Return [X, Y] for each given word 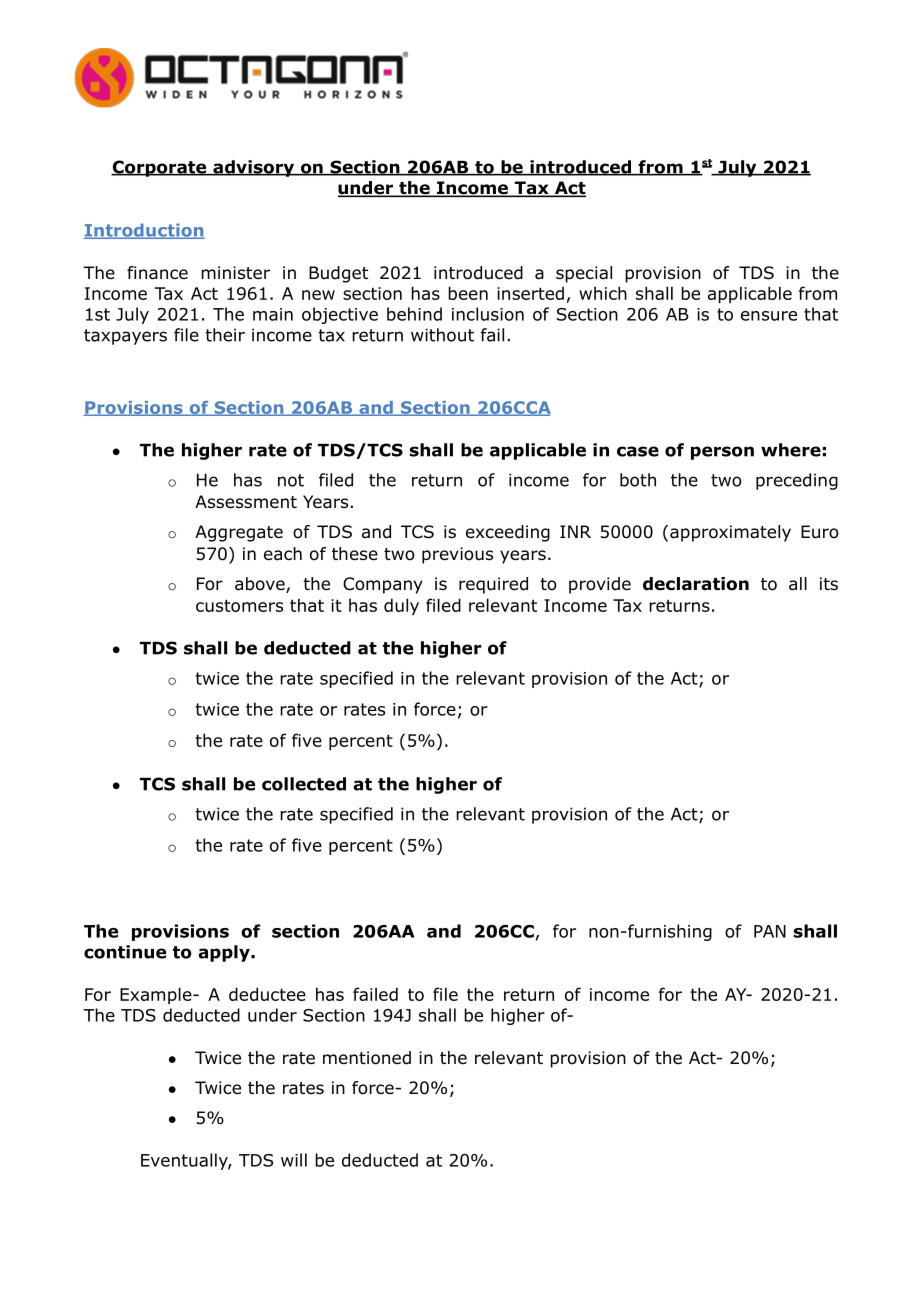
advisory [254, 168]
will [294, 1160]
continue [125, 952]
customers [239, 605]
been [468, 293]
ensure [769, 316]
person [722, 453]
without [442, 335]
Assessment [246, 502]
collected [304, 784]
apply [225, 953]
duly [401, 606]
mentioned [367, 1058]
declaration [696, 584]
